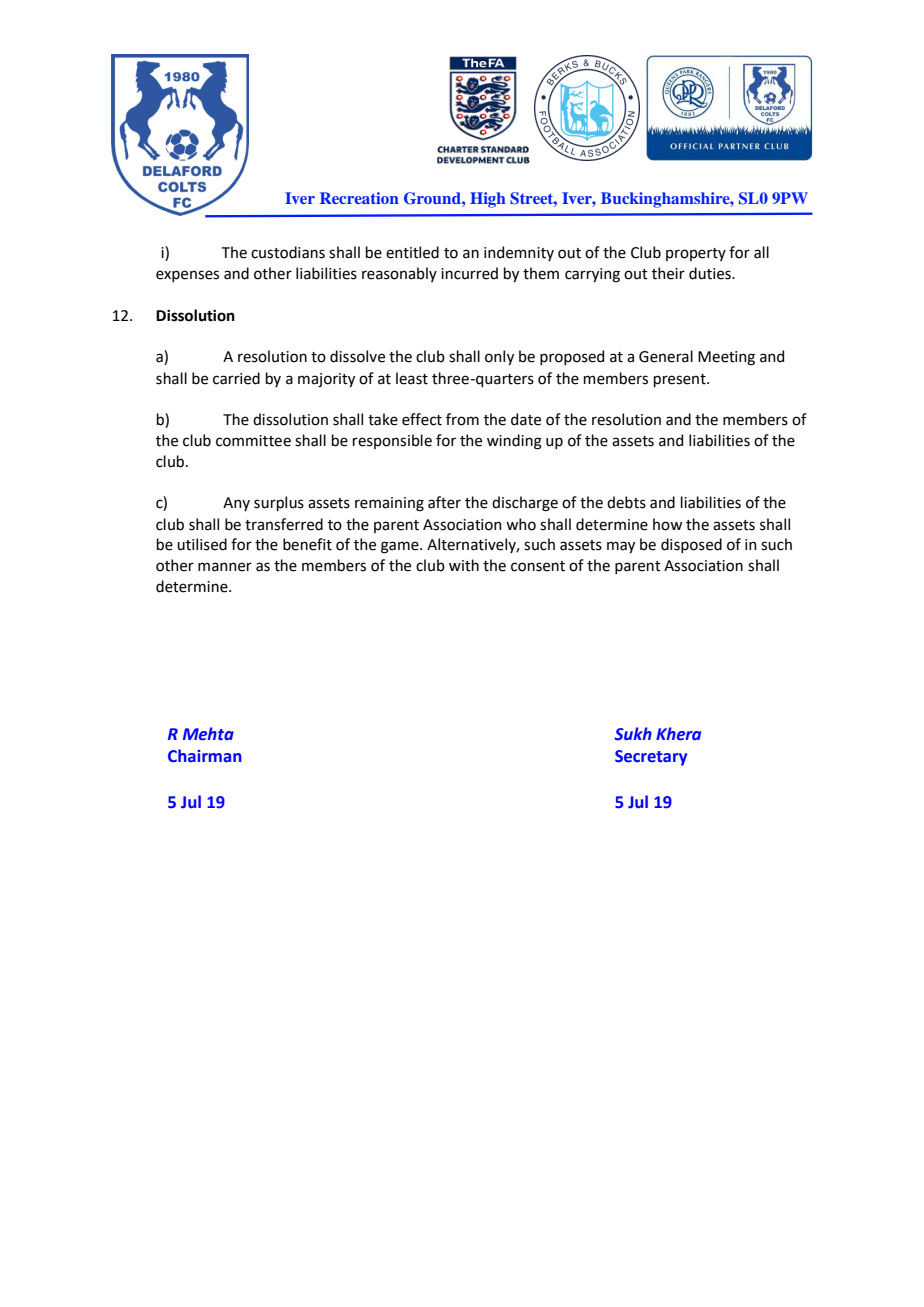  What do you see at coordinates (626, 502) in the image?
I see `debts` at bounding box center [626, 502].
